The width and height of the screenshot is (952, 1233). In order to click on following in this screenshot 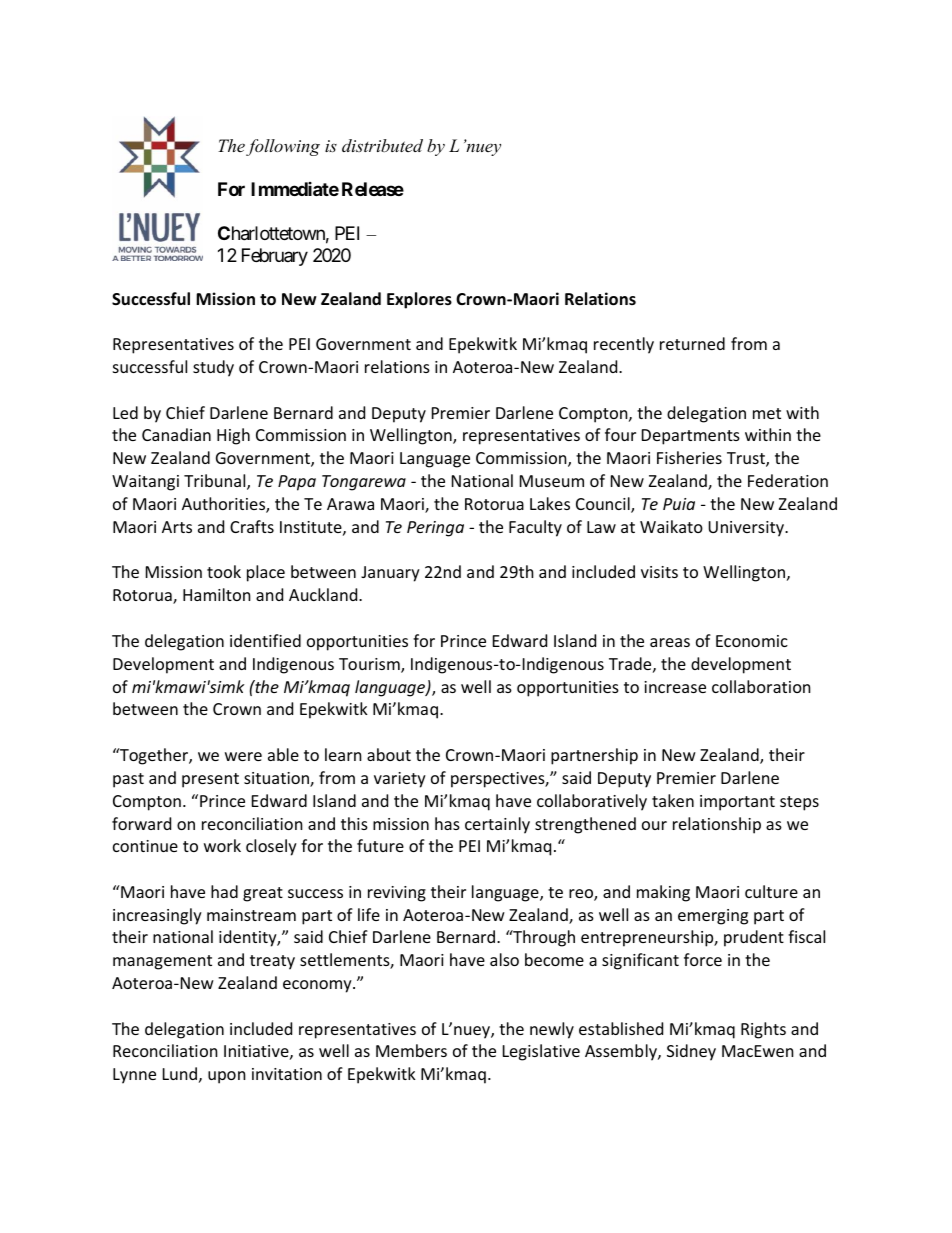, I will do `click(283, 147)`.
